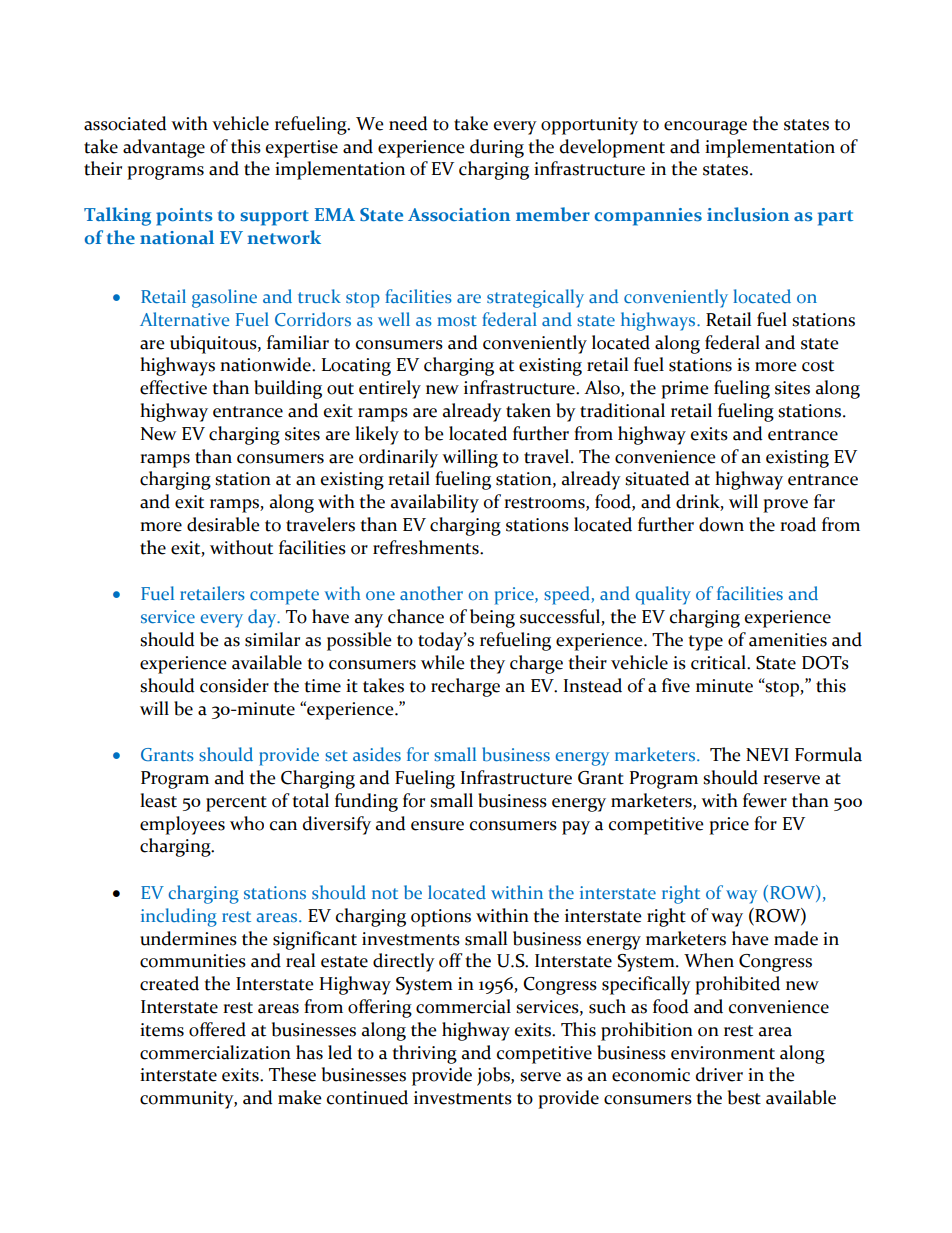 This screenshot has height=1233, width=952. I want to click on thriving, so click(424, 1054).
